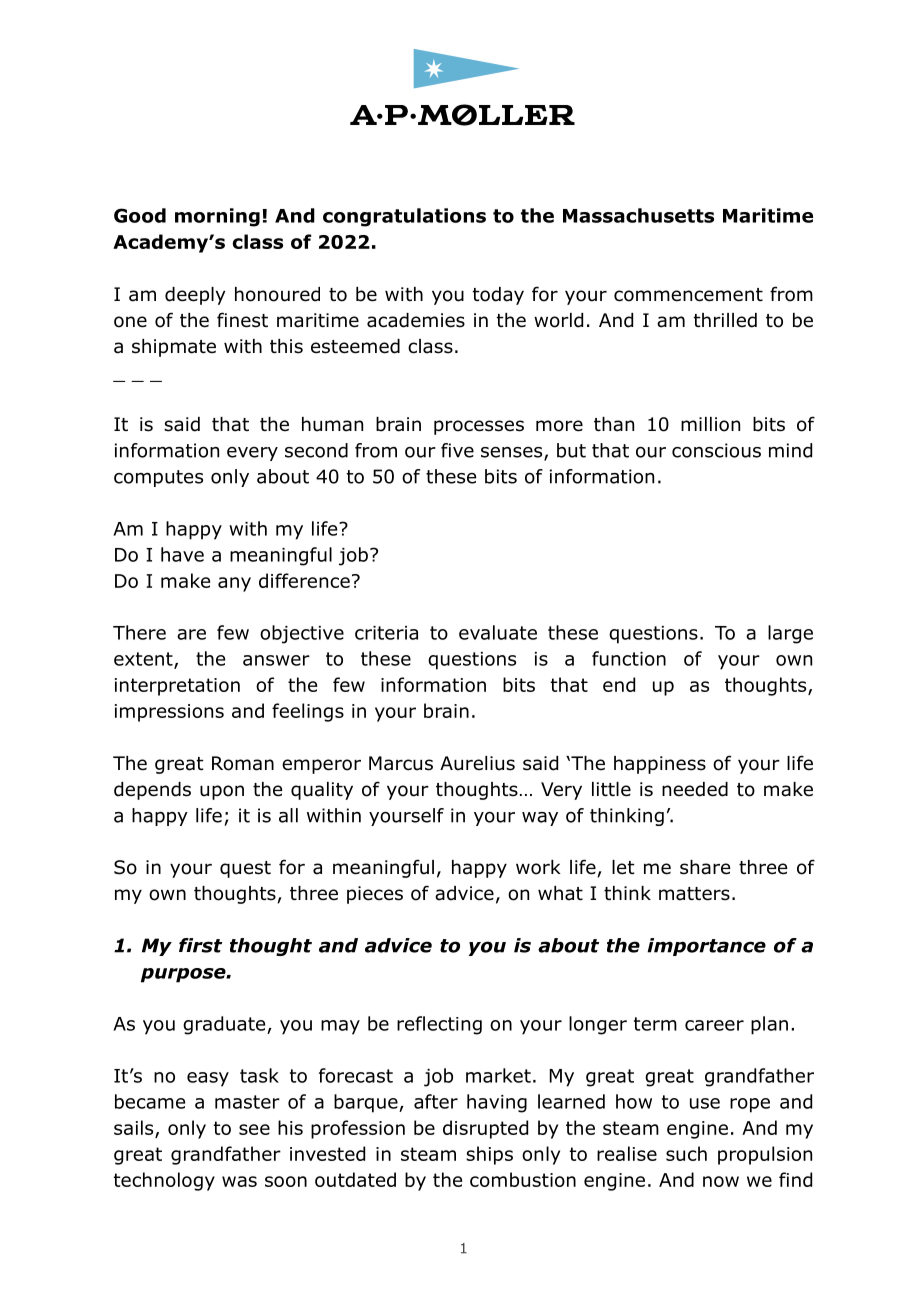 The height and width of the image is (1308, 924). Describe the element at coordinates (477, 763) in the image. I see `Aurelius` at that location.
